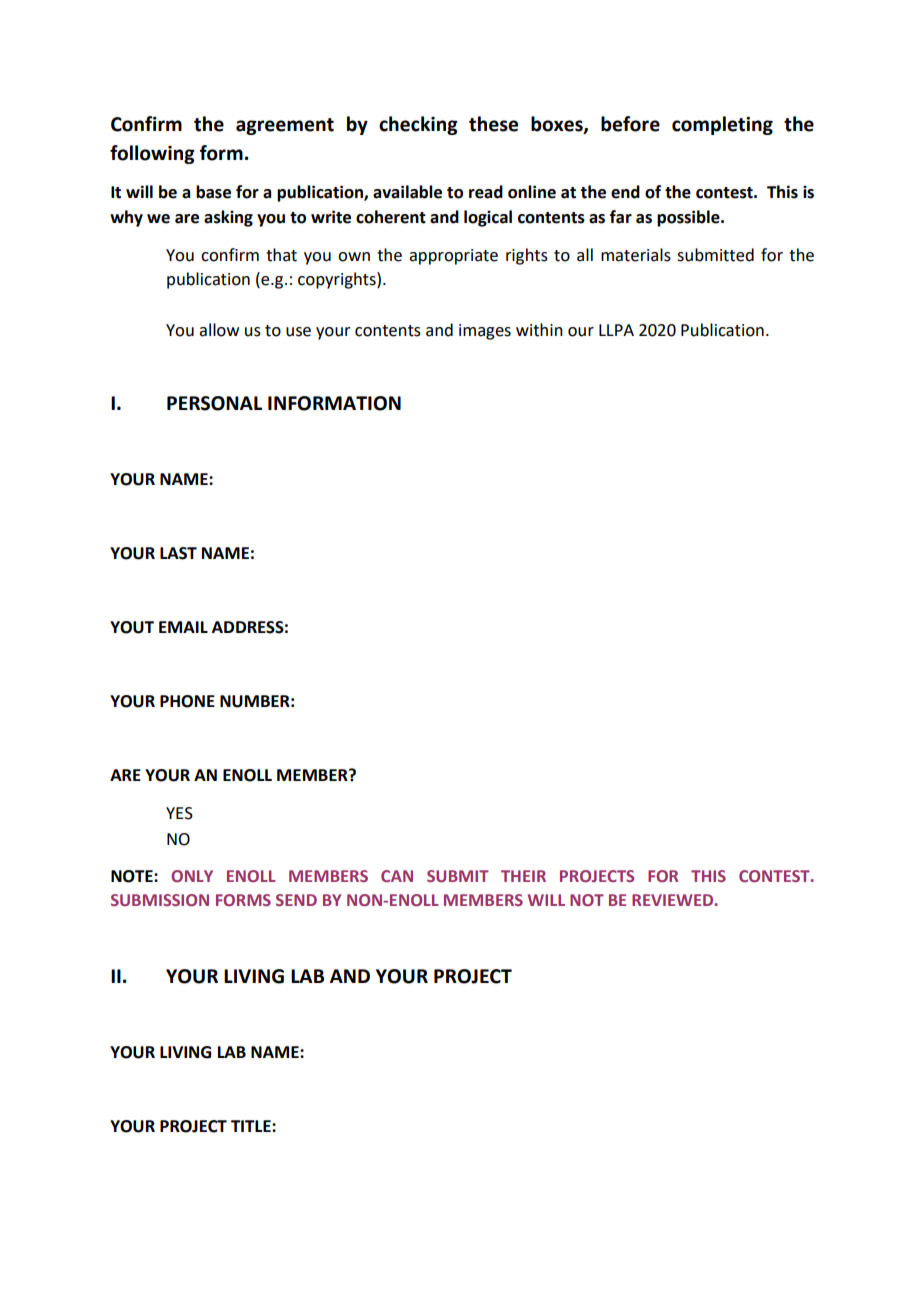  What do you see at coordinates (214, 403) in the screenshot?
I see `PERSONAL` at bounding box center [214, 403].
